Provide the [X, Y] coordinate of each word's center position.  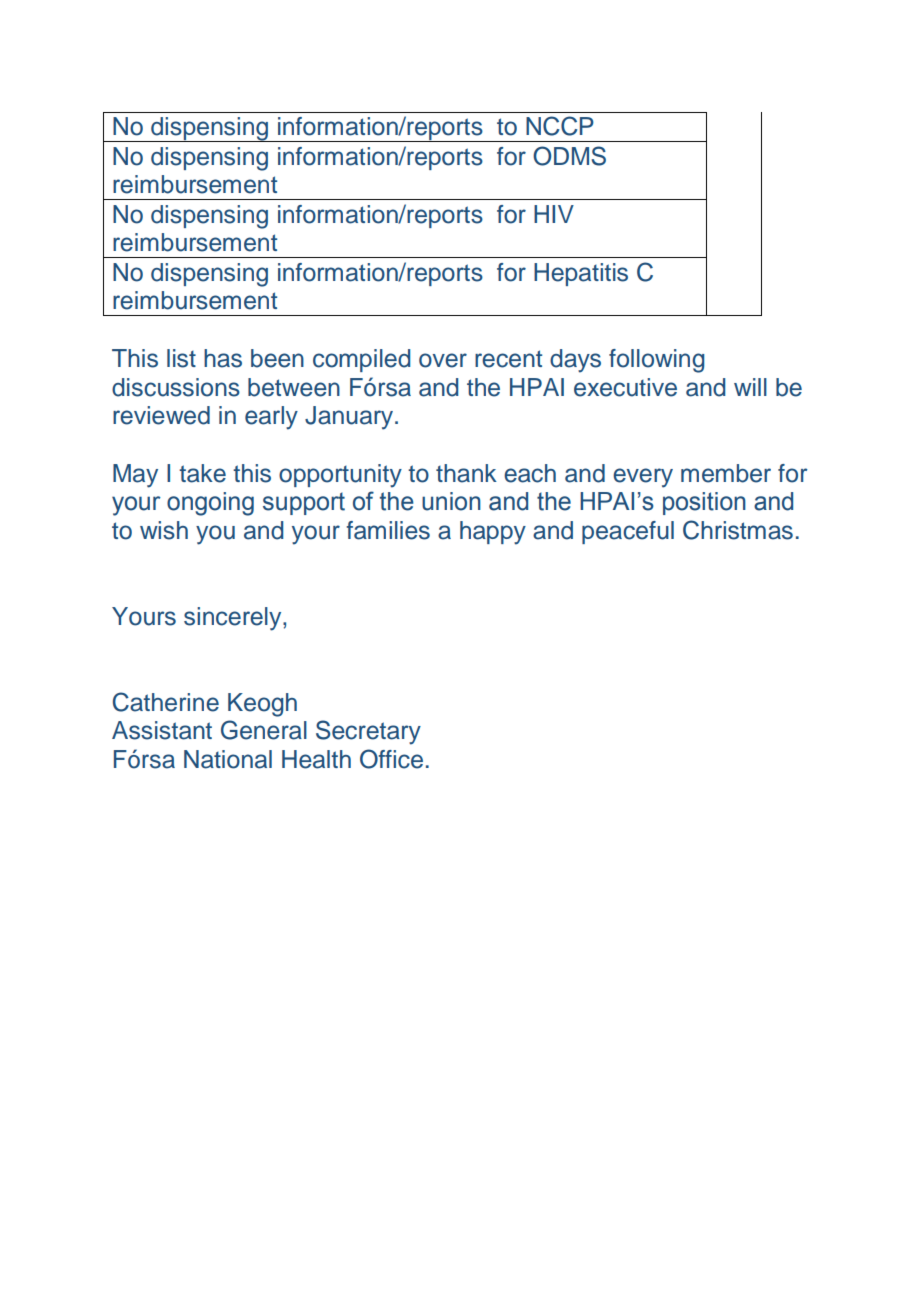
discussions [176, 387]
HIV [554, 214]
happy [493, 533]
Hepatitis [581, 274]
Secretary [368, 732]
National [228, 759]
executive [625, 387]
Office [391, 759]
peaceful [628, 532]
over [443, 360]
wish [164, 530]
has [223, 358]
